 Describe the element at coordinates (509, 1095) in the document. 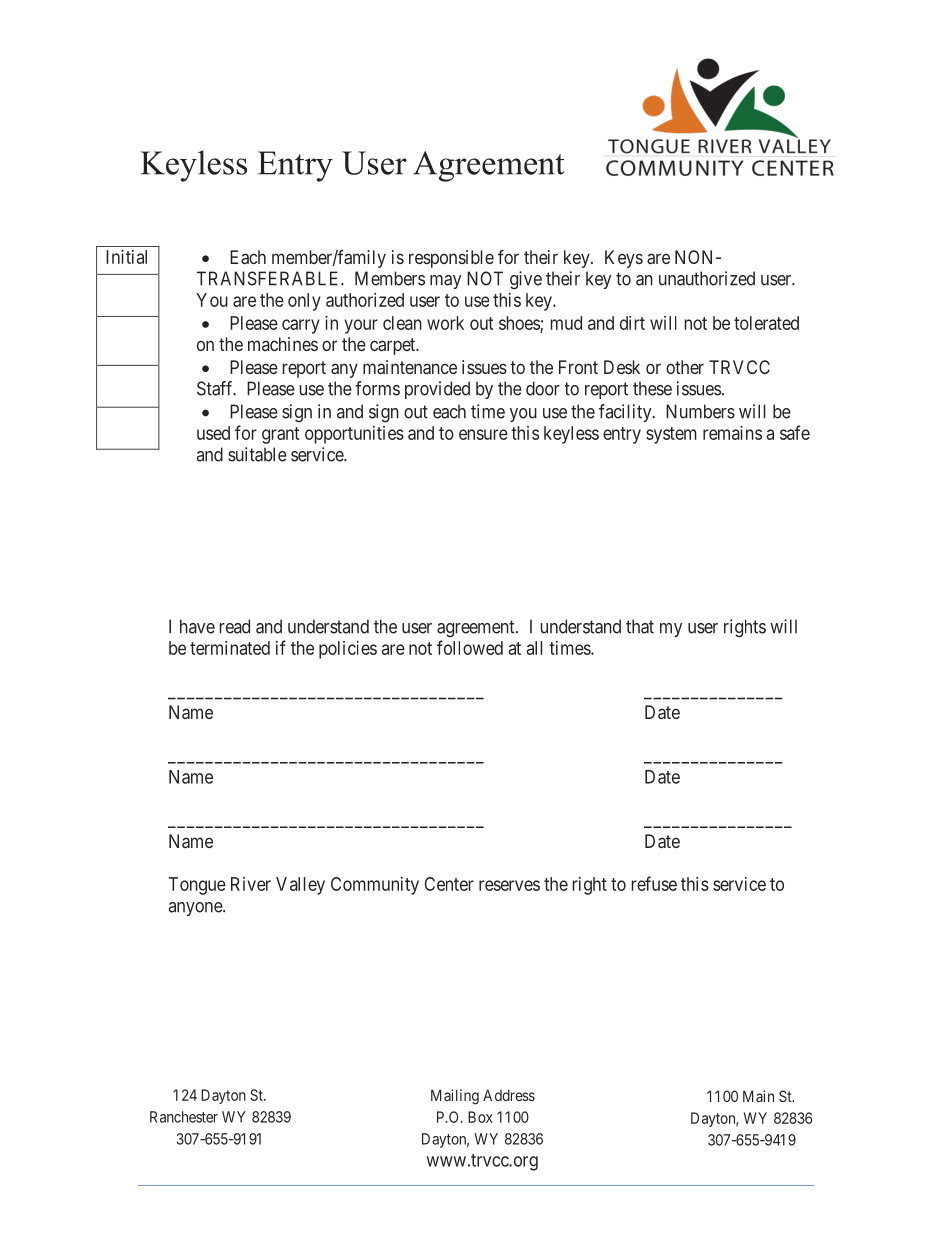

I see `Address` at that location.
